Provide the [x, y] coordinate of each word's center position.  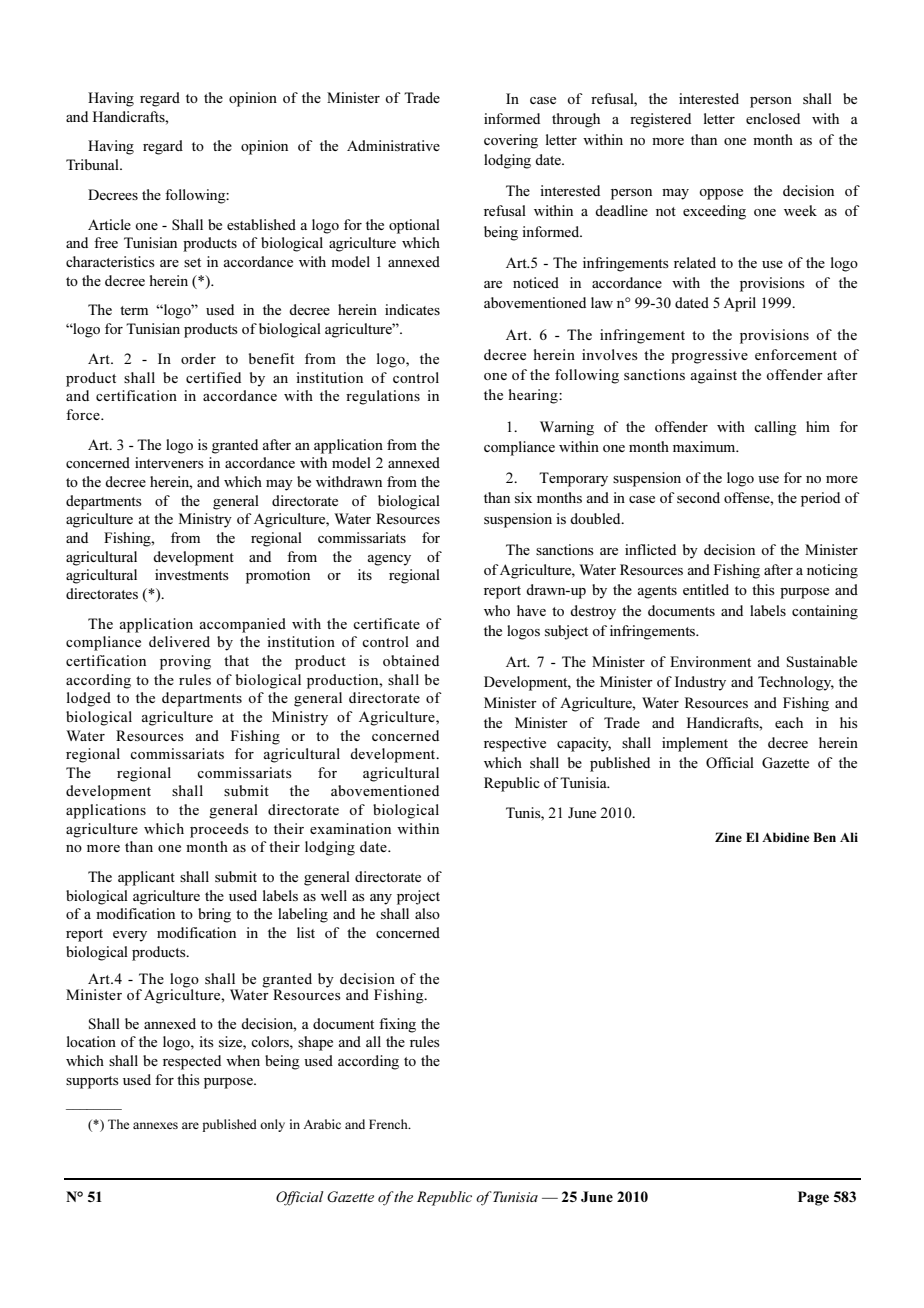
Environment [710, 661]
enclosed [773, 118]
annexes [155, 1125]
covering [511, 141]
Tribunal [93, 164]
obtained [411, 660]
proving [185, 662]
